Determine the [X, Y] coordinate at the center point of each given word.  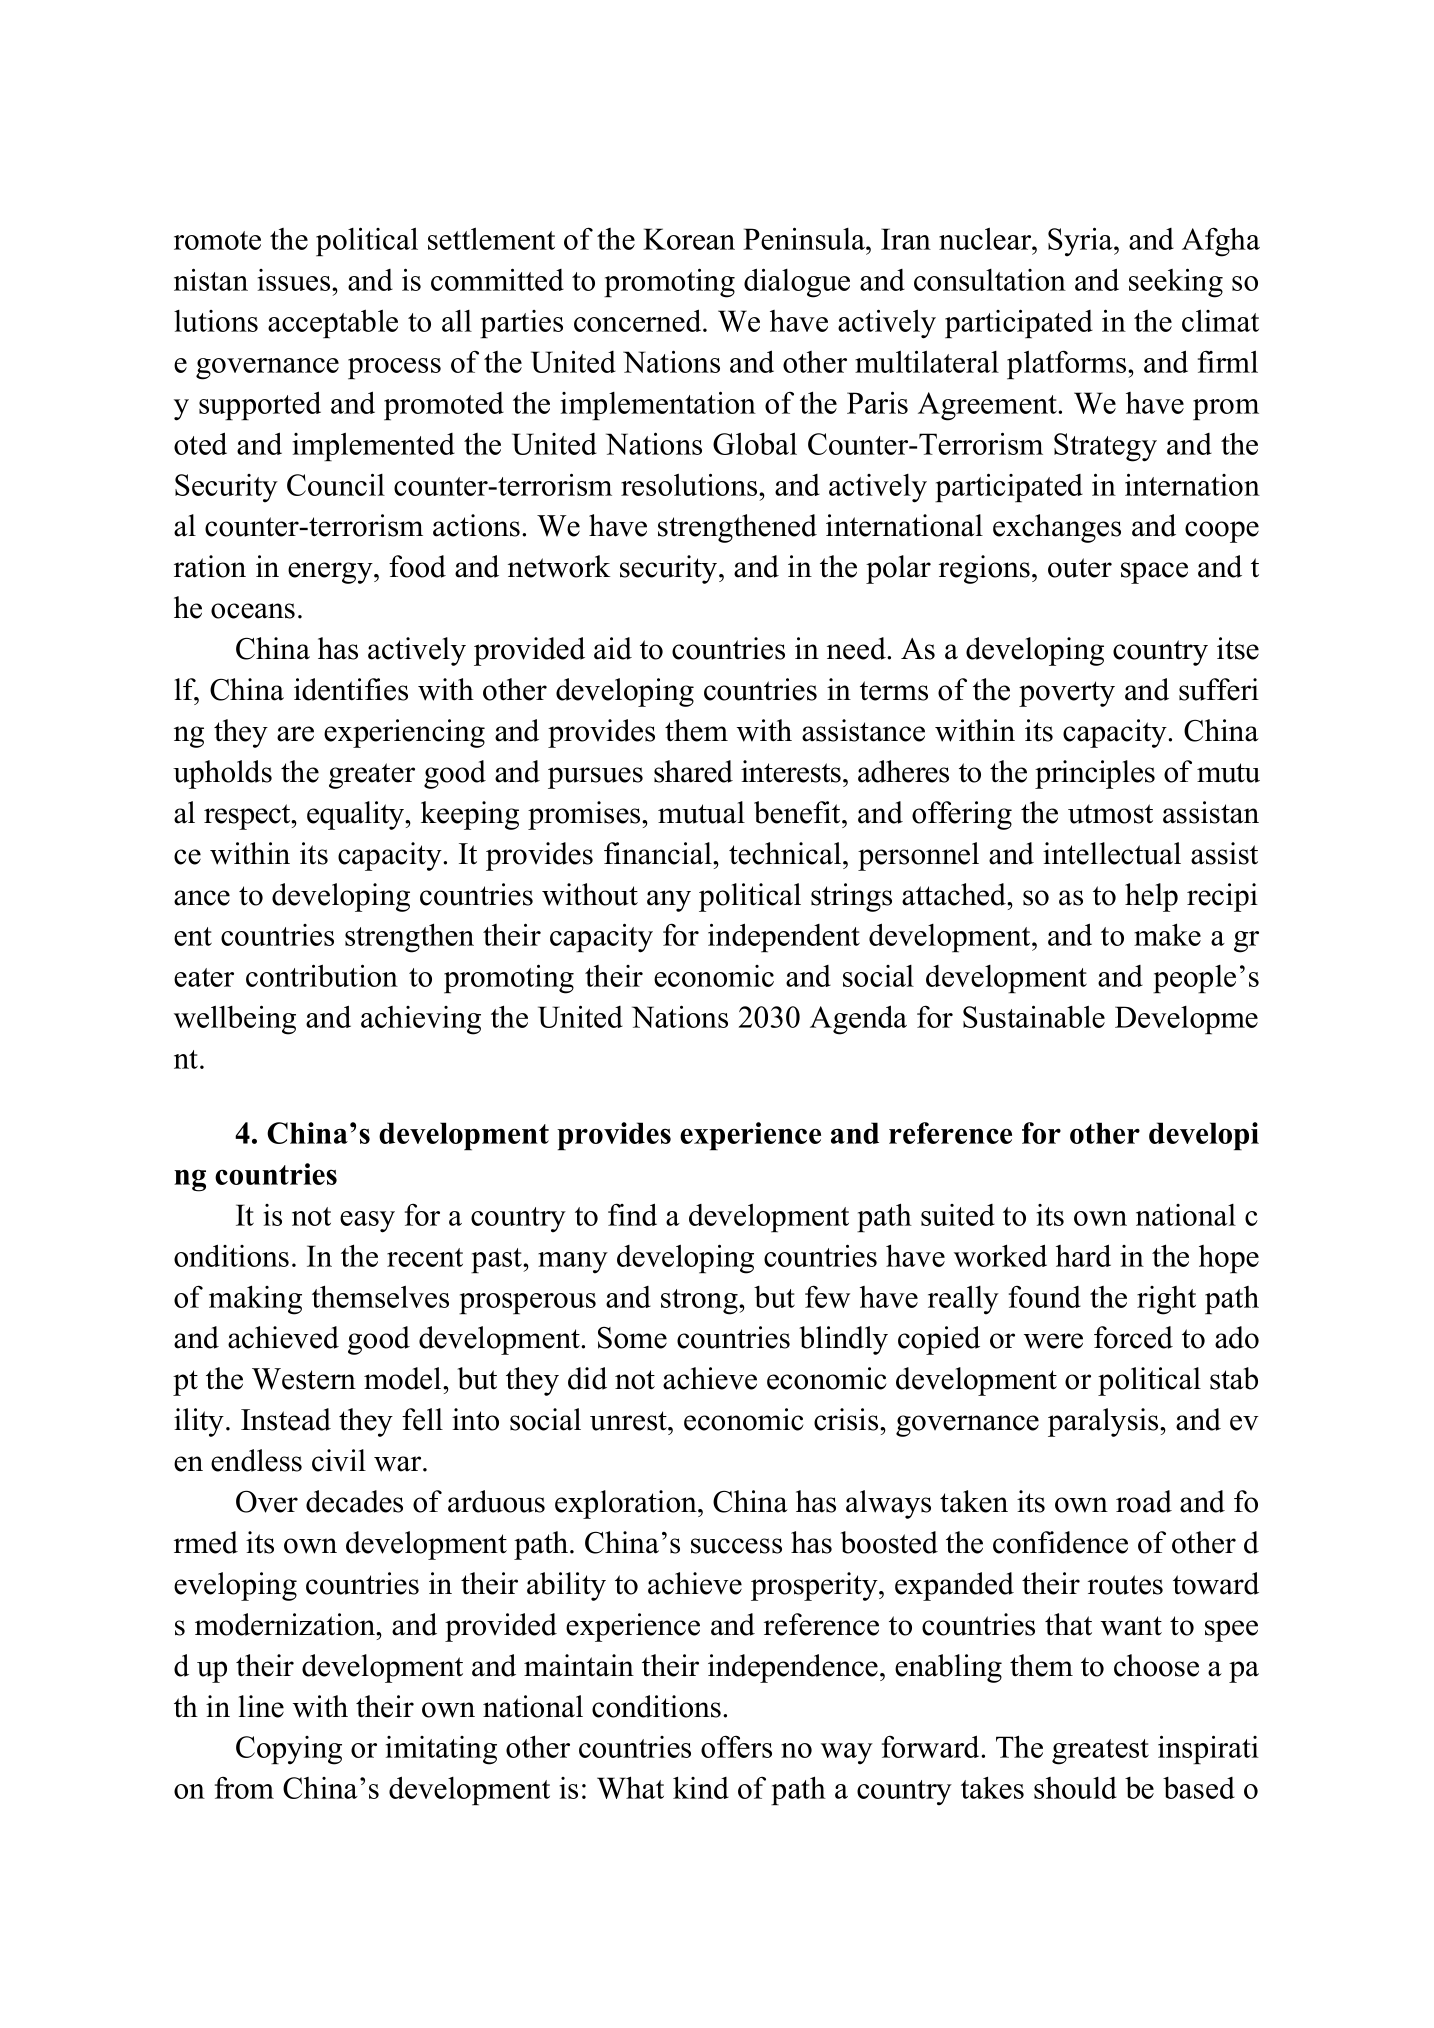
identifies [351, 689]
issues [295, 280]
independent [784, 938]
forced [1133, 1337]
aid [613, 648]
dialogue [797, 283]
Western [304, 1379]
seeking [1176, 283]
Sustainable [1034, 1016]
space [1154, 573]
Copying [289, 1750]
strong [700, 1302]
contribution [322, 975]
